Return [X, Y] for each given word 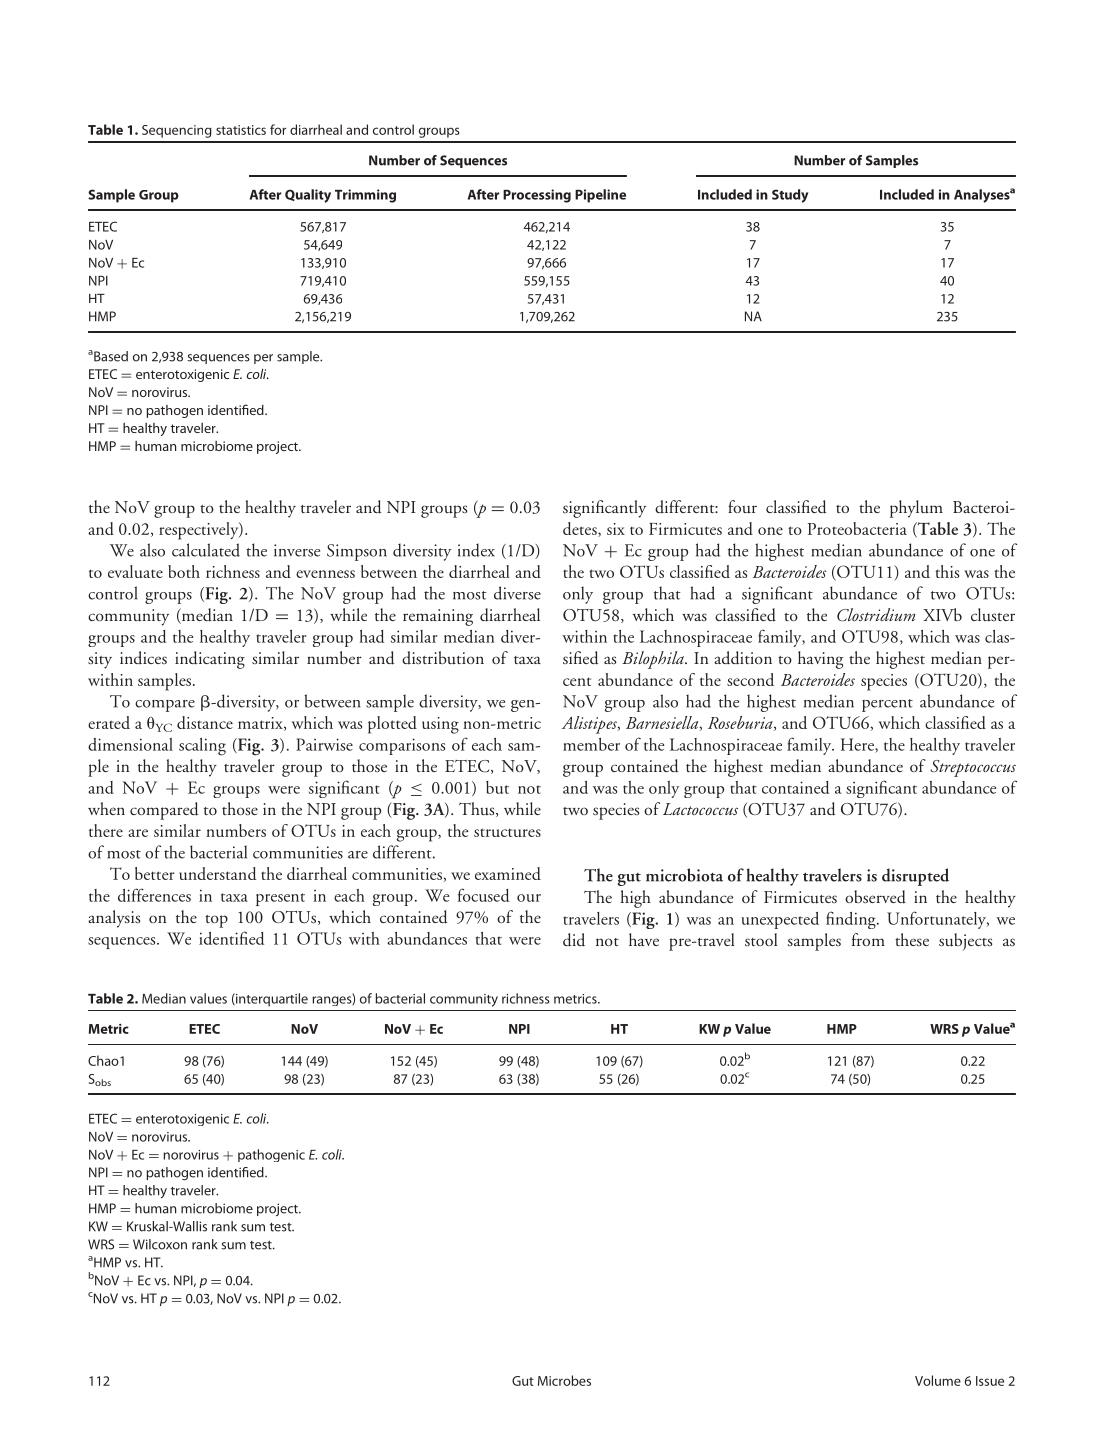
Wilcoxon [160, 1244]
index [476, 550]
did [574, 940]
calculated [206, 550]
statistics [241, 130]
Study [790, 196]
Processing [537, 196]
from [868, 939]
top [216, 921]
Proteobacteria [857, 528]
